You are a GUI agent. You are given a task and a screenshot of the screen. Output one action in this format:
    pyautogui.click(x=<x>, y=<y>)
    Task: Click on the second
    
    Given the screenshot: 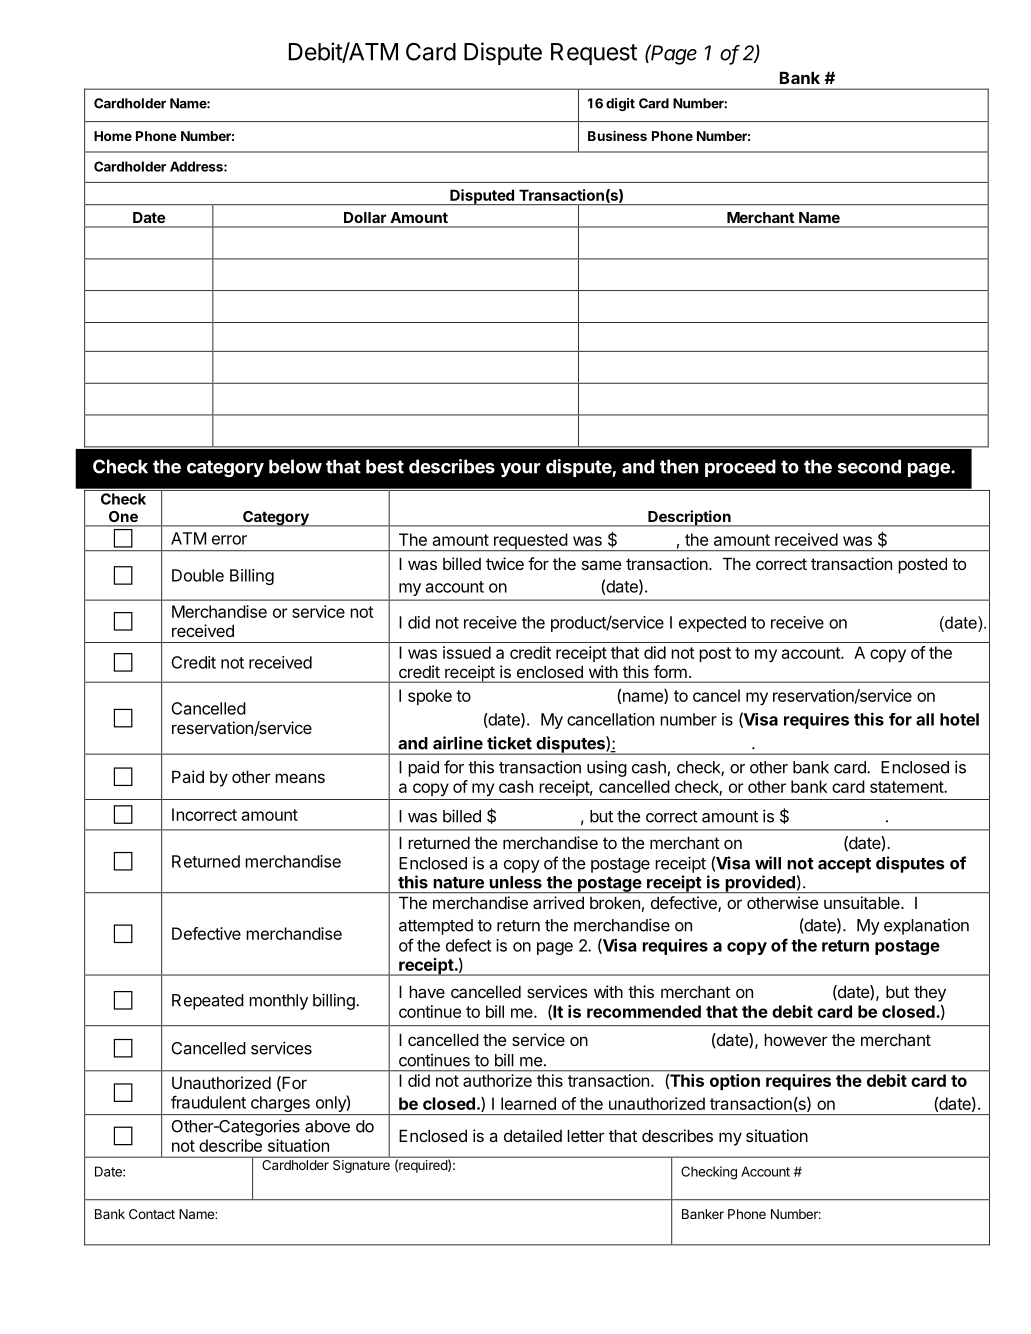 What is the action you would take?
    pyautogui.click(x=869, y=466)
